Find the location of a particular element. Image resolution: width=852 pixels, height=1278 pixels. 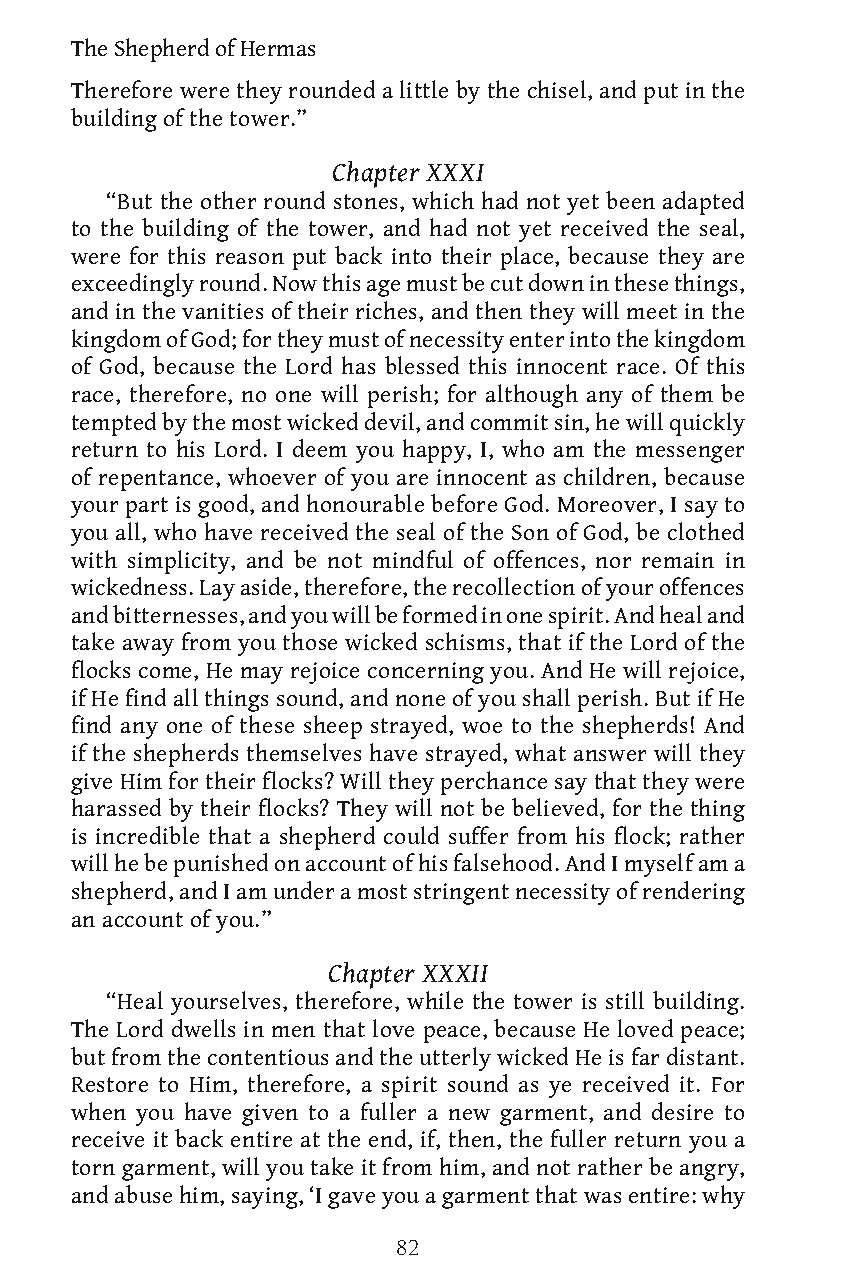

been is located at coordinates (630, 200).
